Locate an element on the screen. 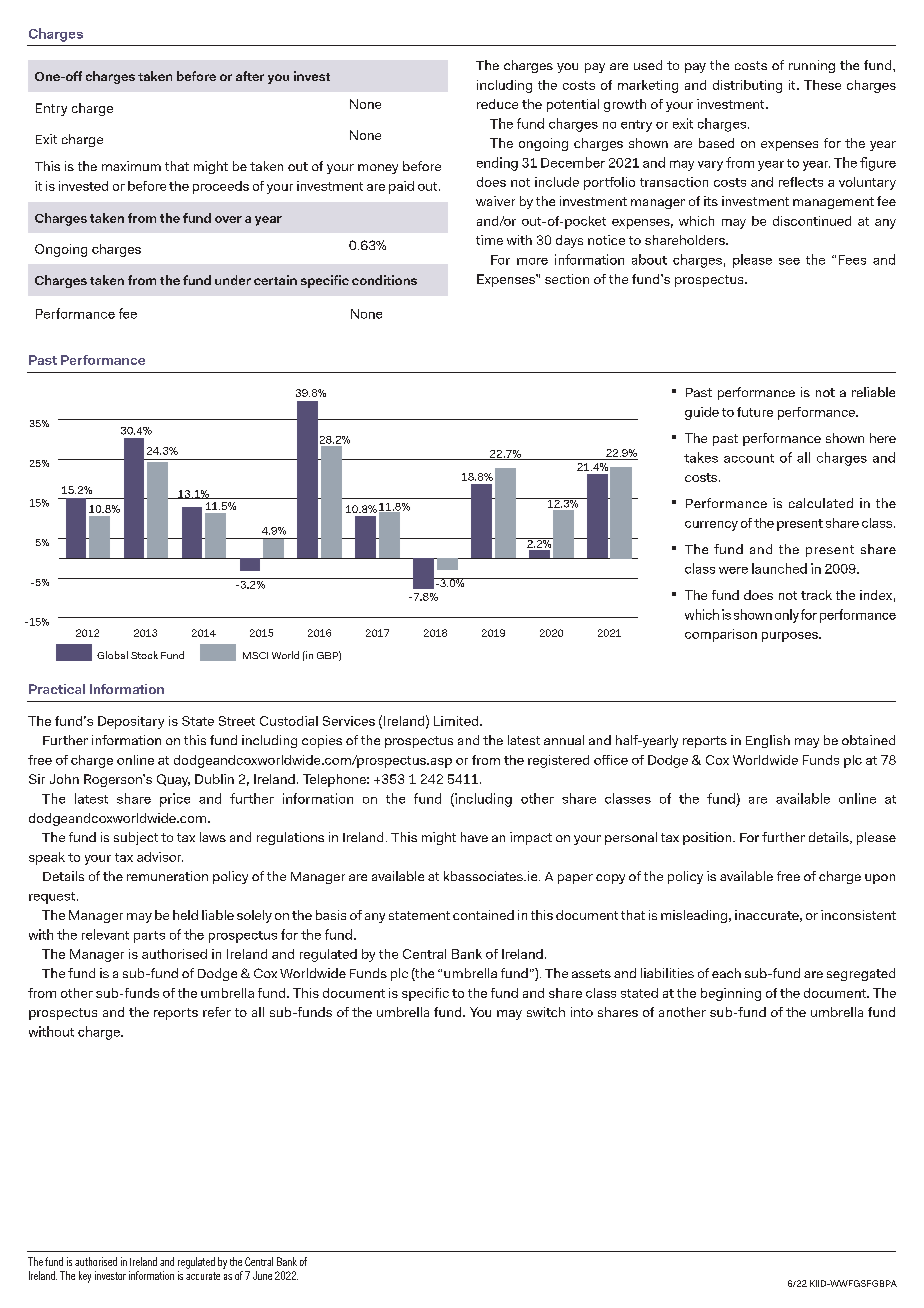  June is located at coordinates (262, 1275).
